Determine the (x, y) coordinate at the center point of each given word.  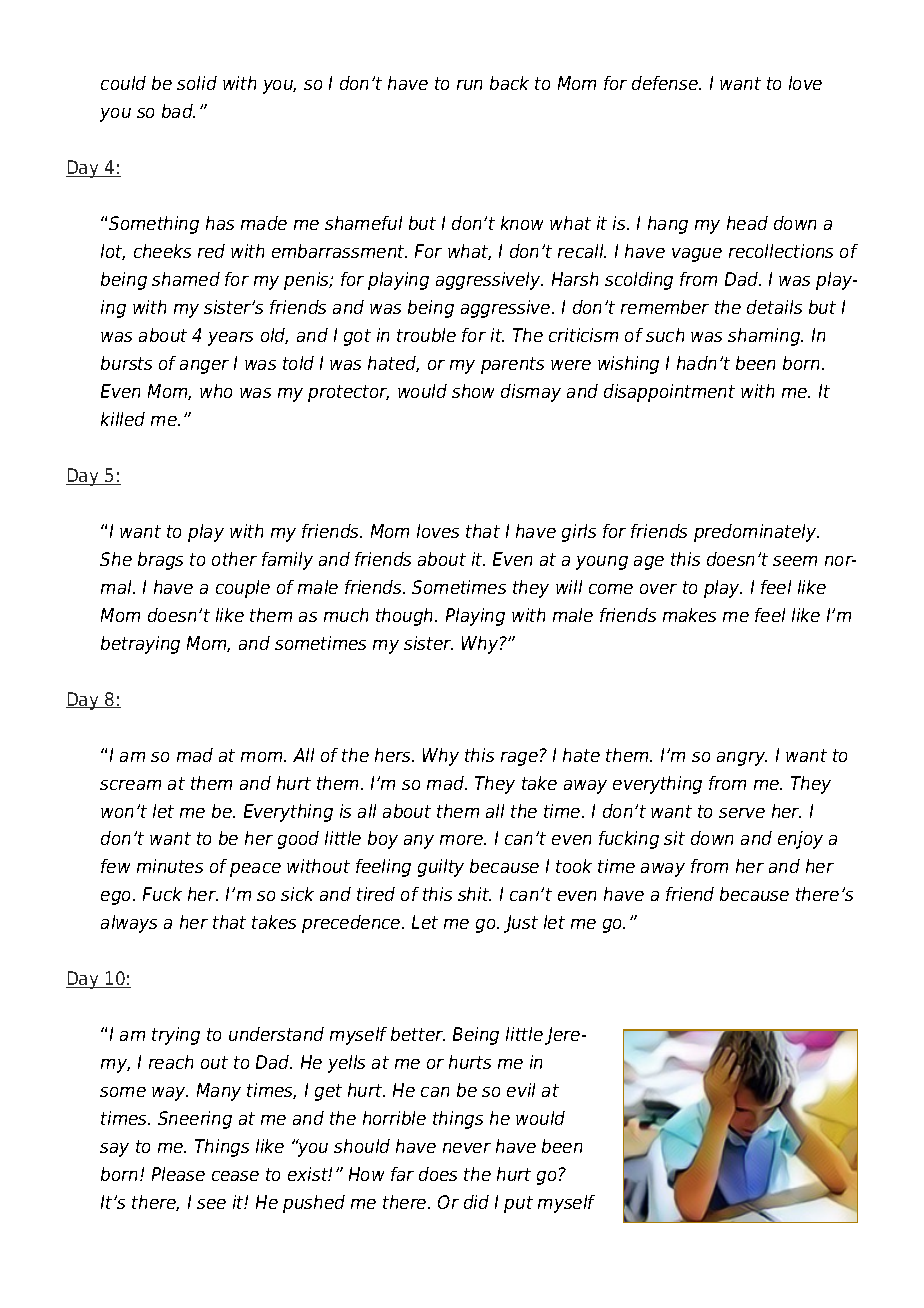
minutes (170, 866)
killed (123, 419)
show (473, 391)
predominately (756, 533)
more (462, 840)
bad (178, 111)
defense (666, 83)
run (469, 85)
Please (178, 1174)
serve (742, 813)
